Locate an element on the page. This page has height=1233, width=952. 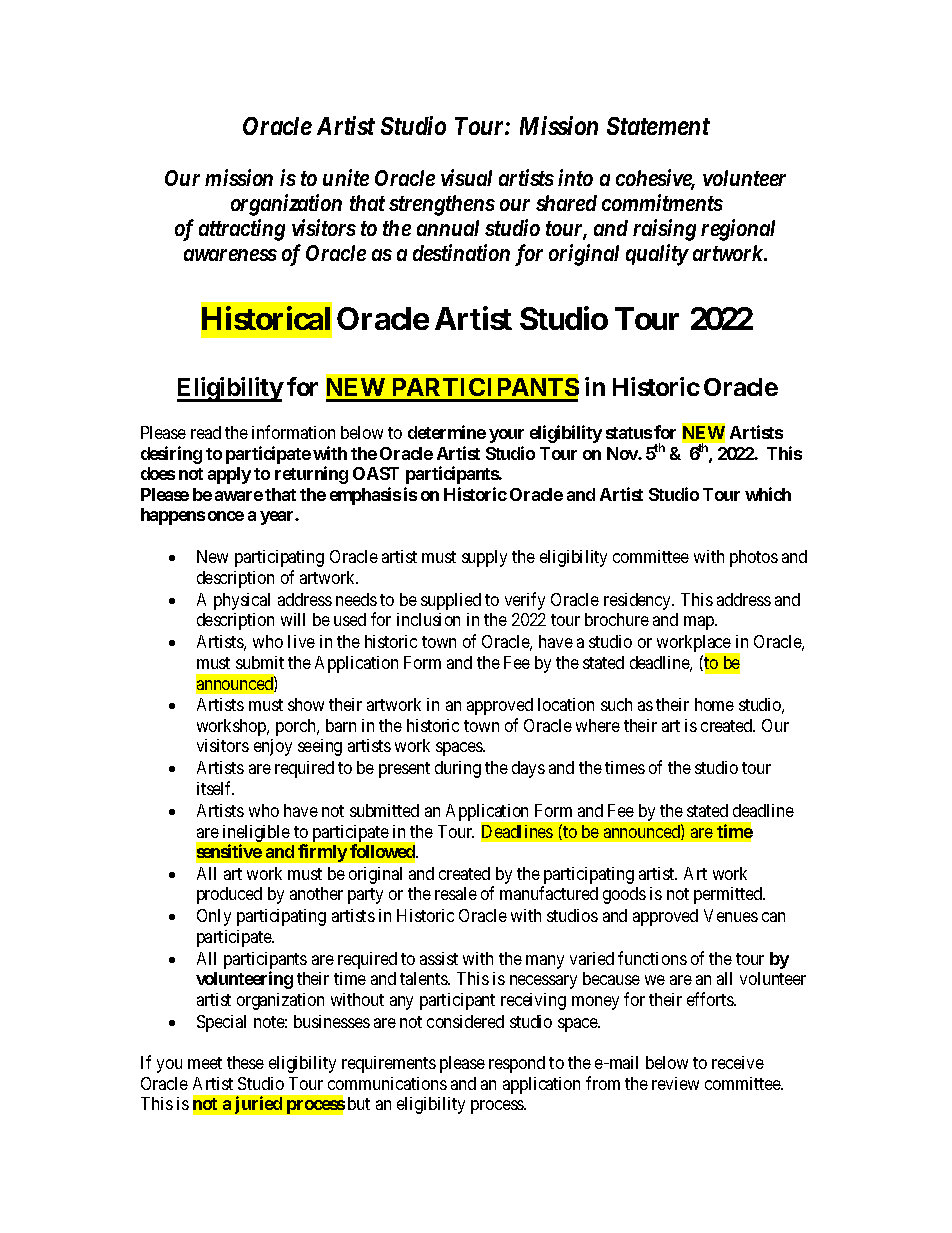
attracting is located at coordinates (242, 230).
